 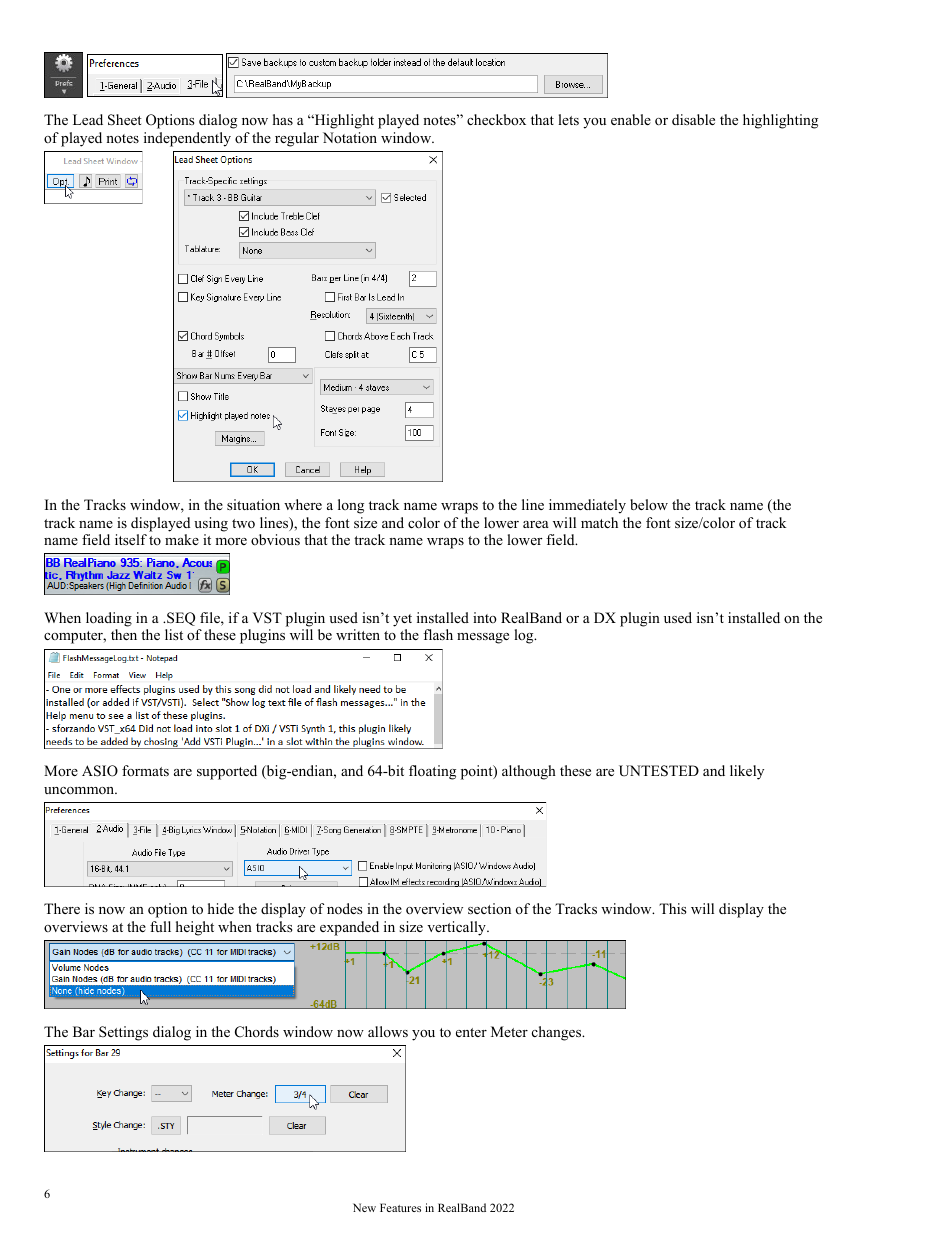 I want to click on changes, so click(x=557, y=1033).
